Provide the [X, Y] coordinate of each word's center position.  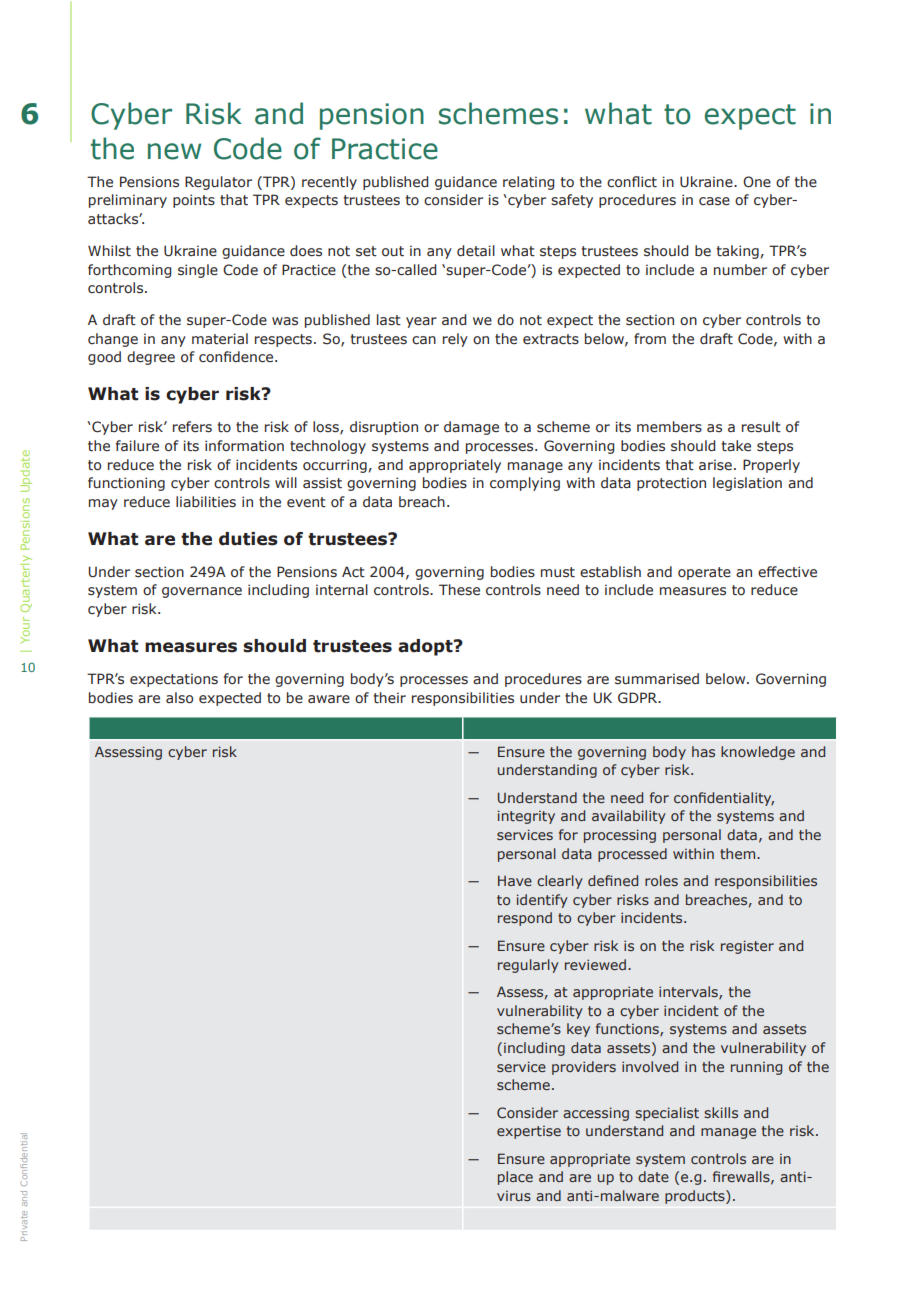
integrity [526, 817]
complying [525, 484]
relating [528, 183]
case [714, 201]
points [194, 201]
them [739, 853]
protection [671, 484]
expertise [529, 1132]
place [515, 1178]
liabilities [206, 502]
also [179, 698]
